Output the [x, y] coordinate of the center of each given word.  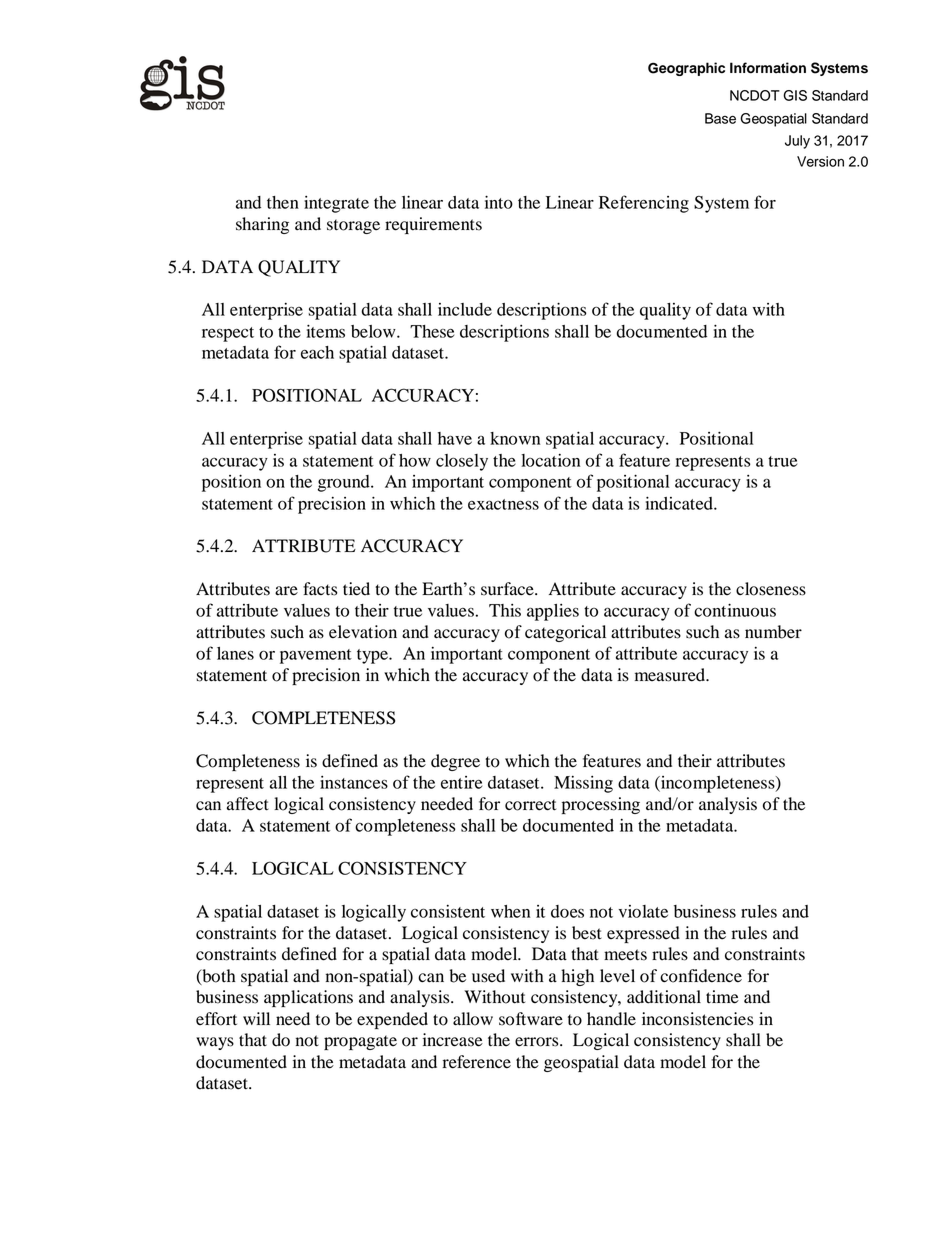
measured [671, 675]
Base [720, 118]
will [256, 1018]
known [515, 438]
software [531, 1019]
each [317, 352]
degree [455, 762]
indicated [680, 503]
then [283, 202]
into [499, 202]
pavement [316, 656]
